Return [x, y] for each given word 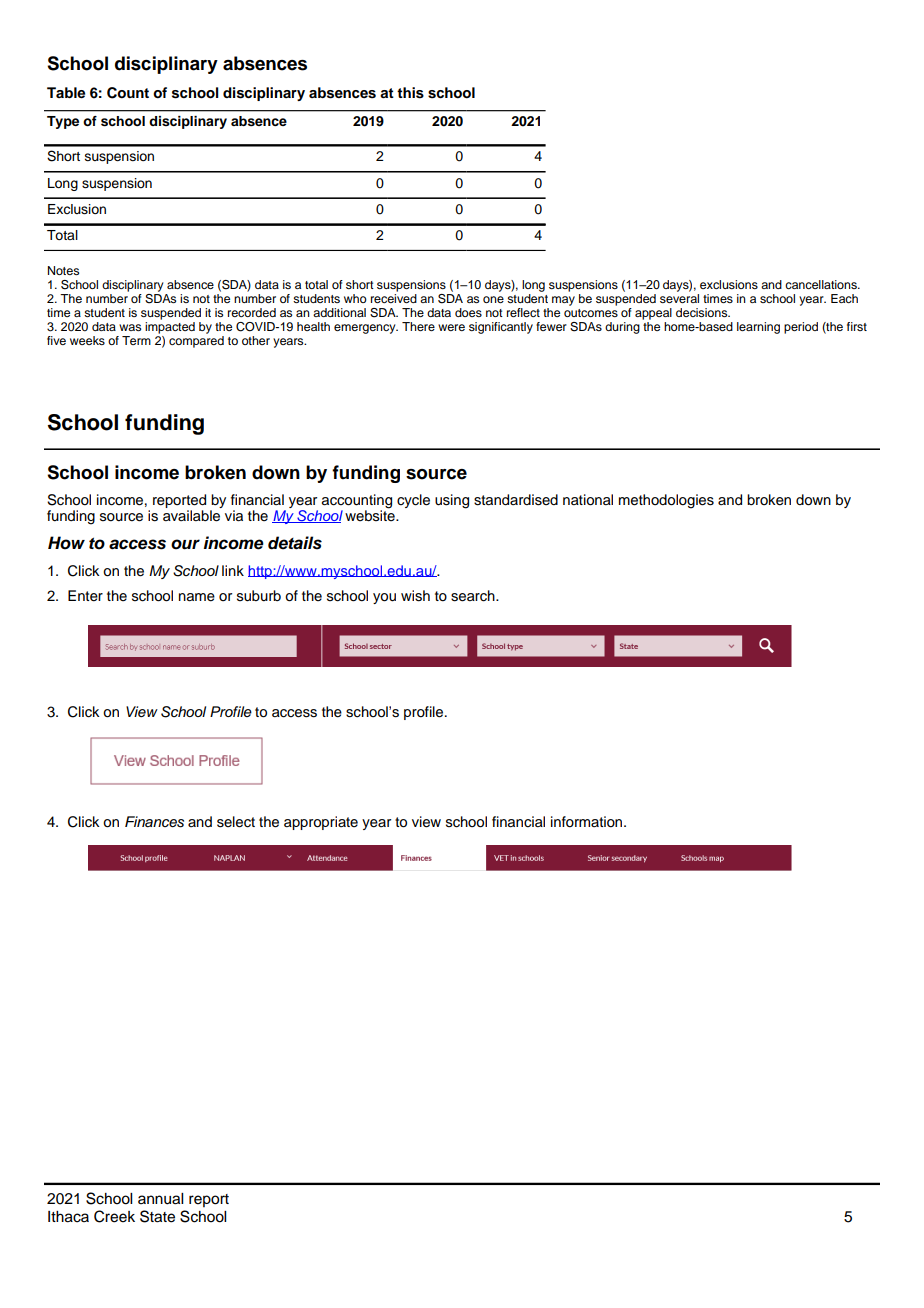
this [410, 93]
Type [63, 122]
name [197, 597]
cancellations [822, 284]
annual [160, 1199]
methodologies [666, 501]
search [474, 596]
